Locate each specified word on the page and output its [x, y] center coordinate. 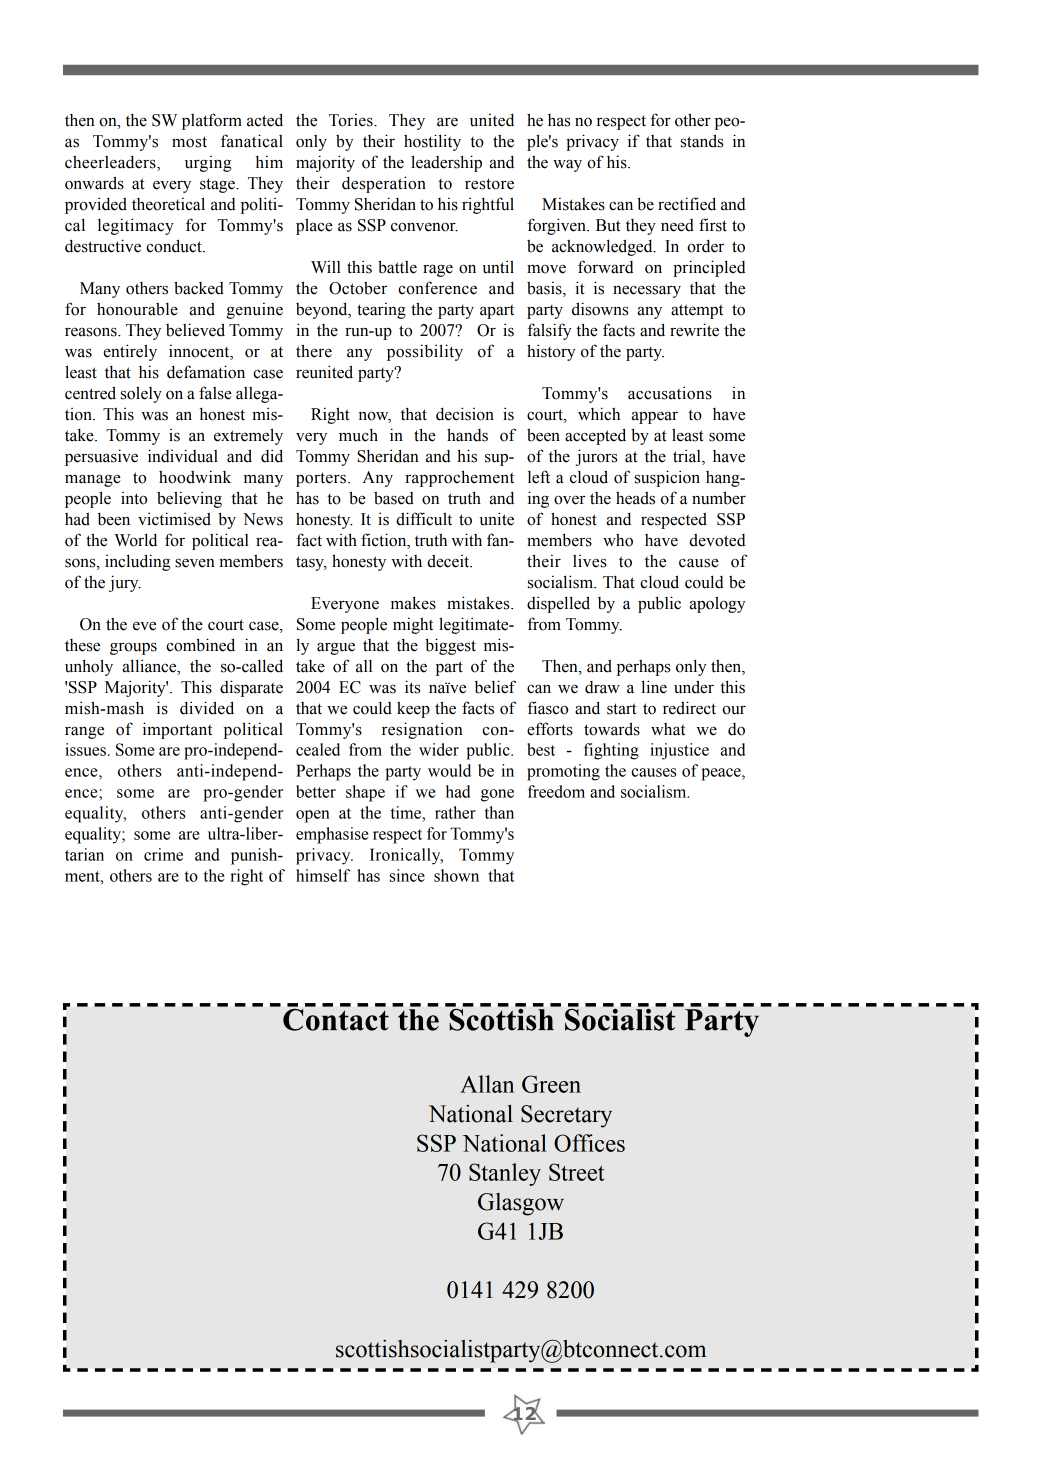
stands [702, 141]
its [412, 687]
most [189, 142]
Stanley [505, 1174]
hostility [432, 142]
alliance [151, 666]
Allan [487, 1084]
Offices [589, 1143]
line [654, 687]
